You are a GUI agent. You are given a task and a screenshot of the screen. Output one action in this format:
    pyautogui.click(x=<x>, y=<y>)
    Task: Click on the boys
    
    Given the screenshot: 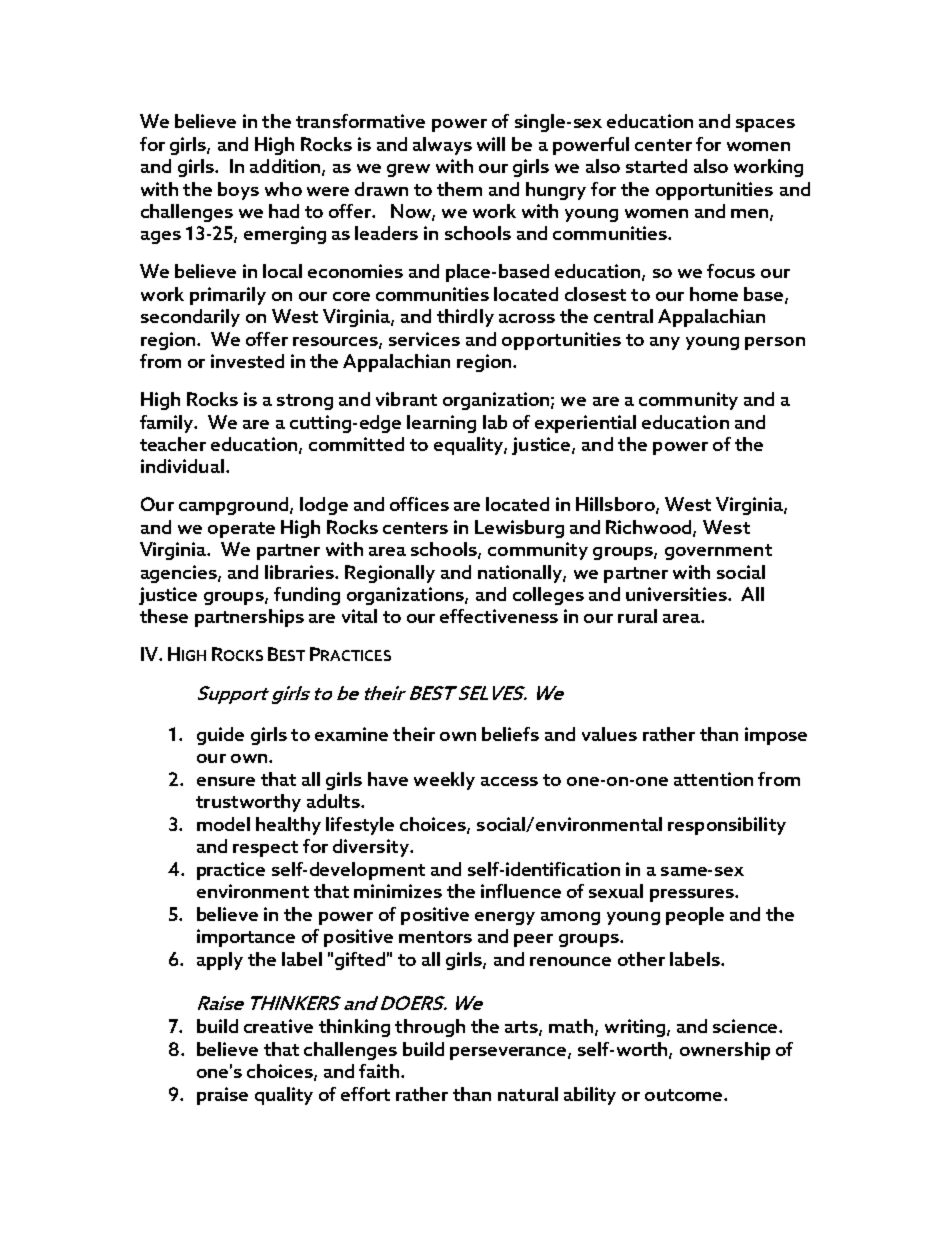 What is the action you would take?
    pyautogui.click(x=238, y=191)
